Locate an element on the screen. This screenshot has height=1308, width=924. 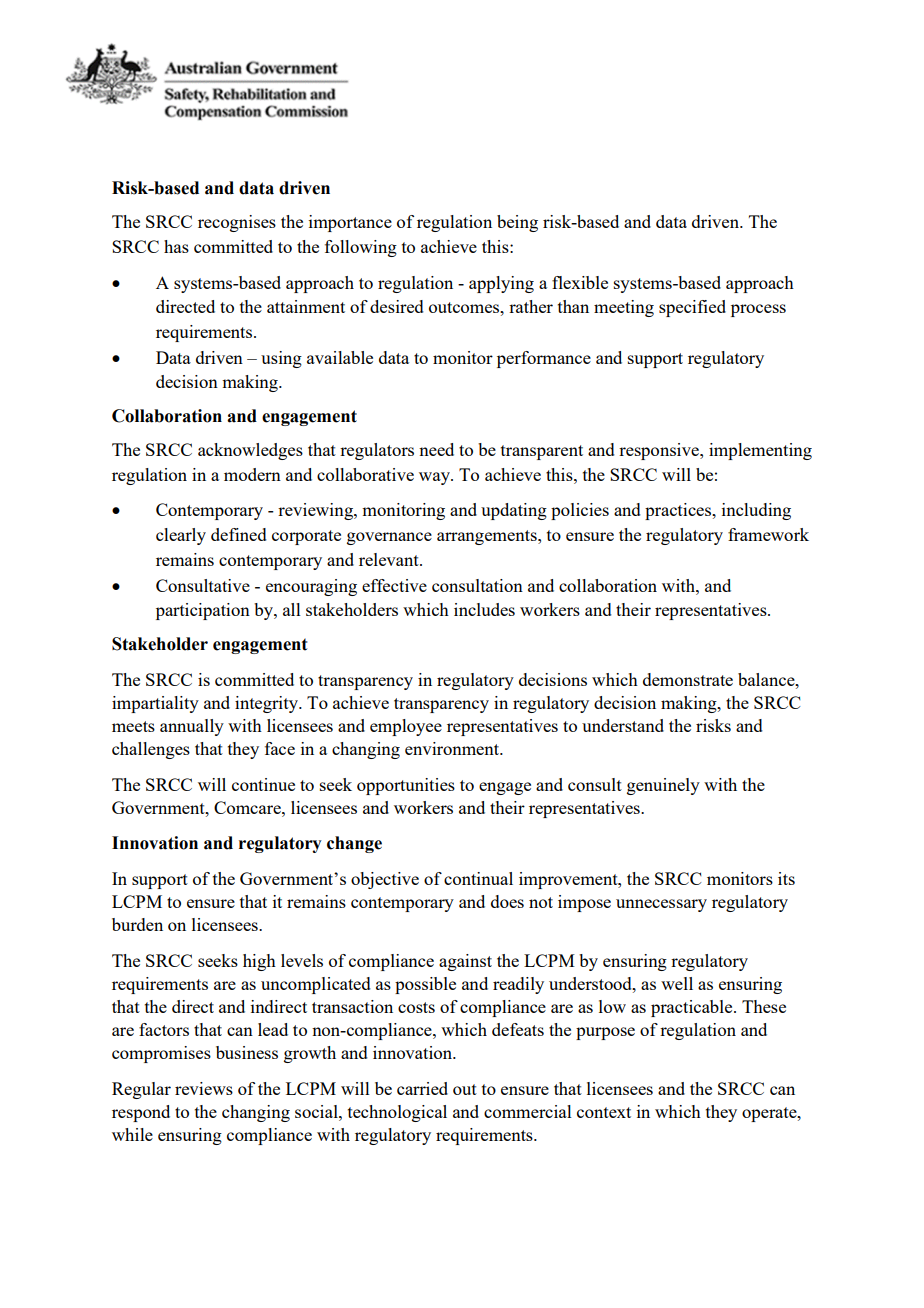
specified is located at coordinates (692, 308).
